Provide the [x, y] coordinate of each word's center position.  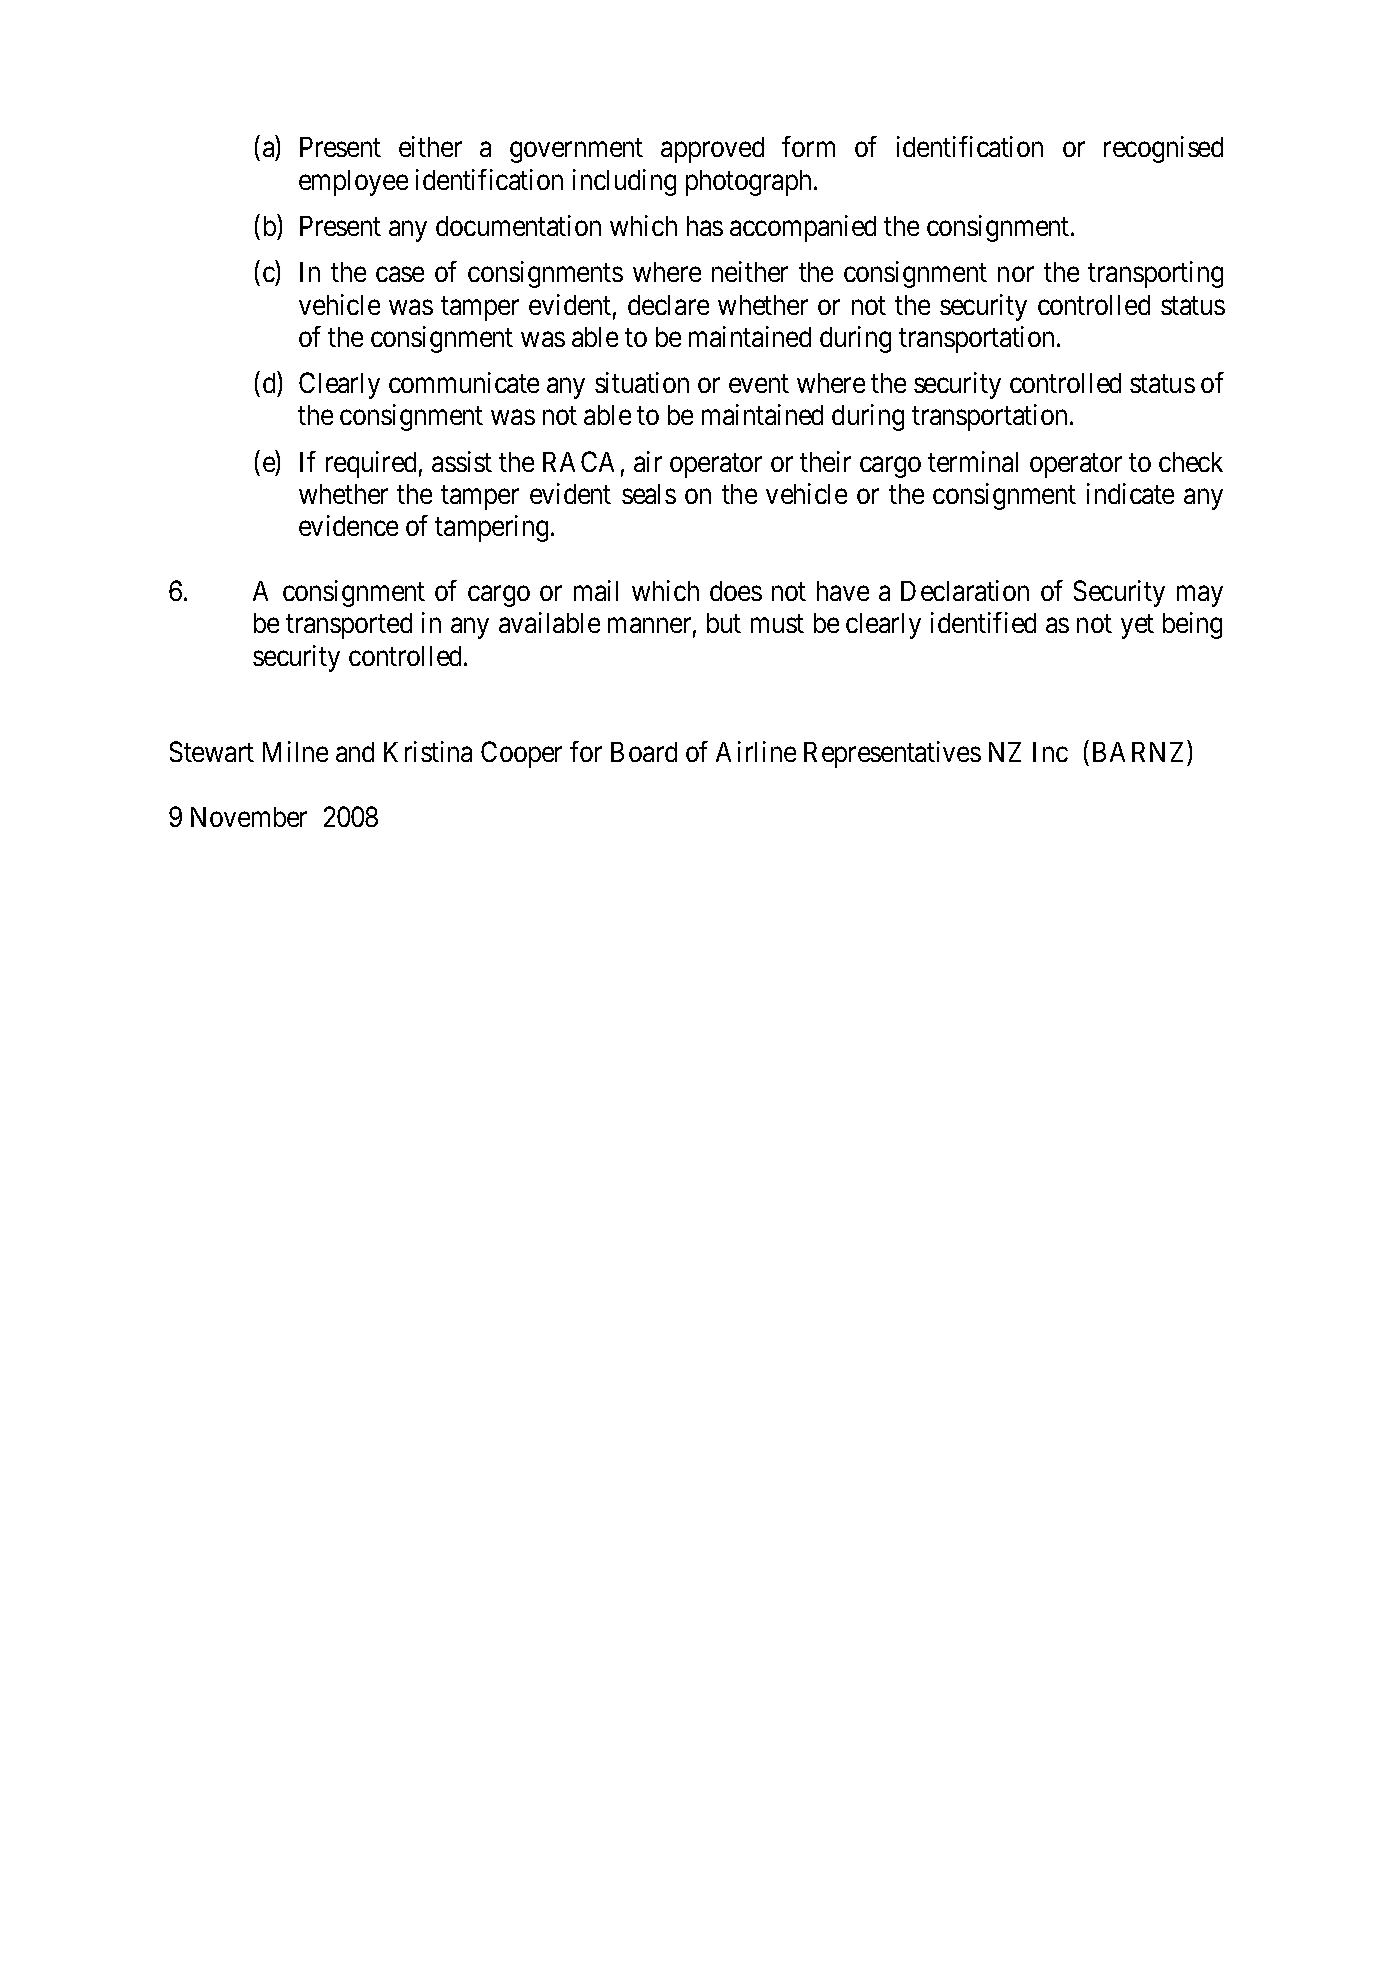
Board [644, 752]
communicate [464, 382]
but [724, 623]
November [249, 817]
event [759, 384]
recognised [1163, 149]
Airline [756, 751]
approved [712, 150]
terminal [973, 461]
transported [349, 626]
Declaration [965, 590]
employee [353, 183]
